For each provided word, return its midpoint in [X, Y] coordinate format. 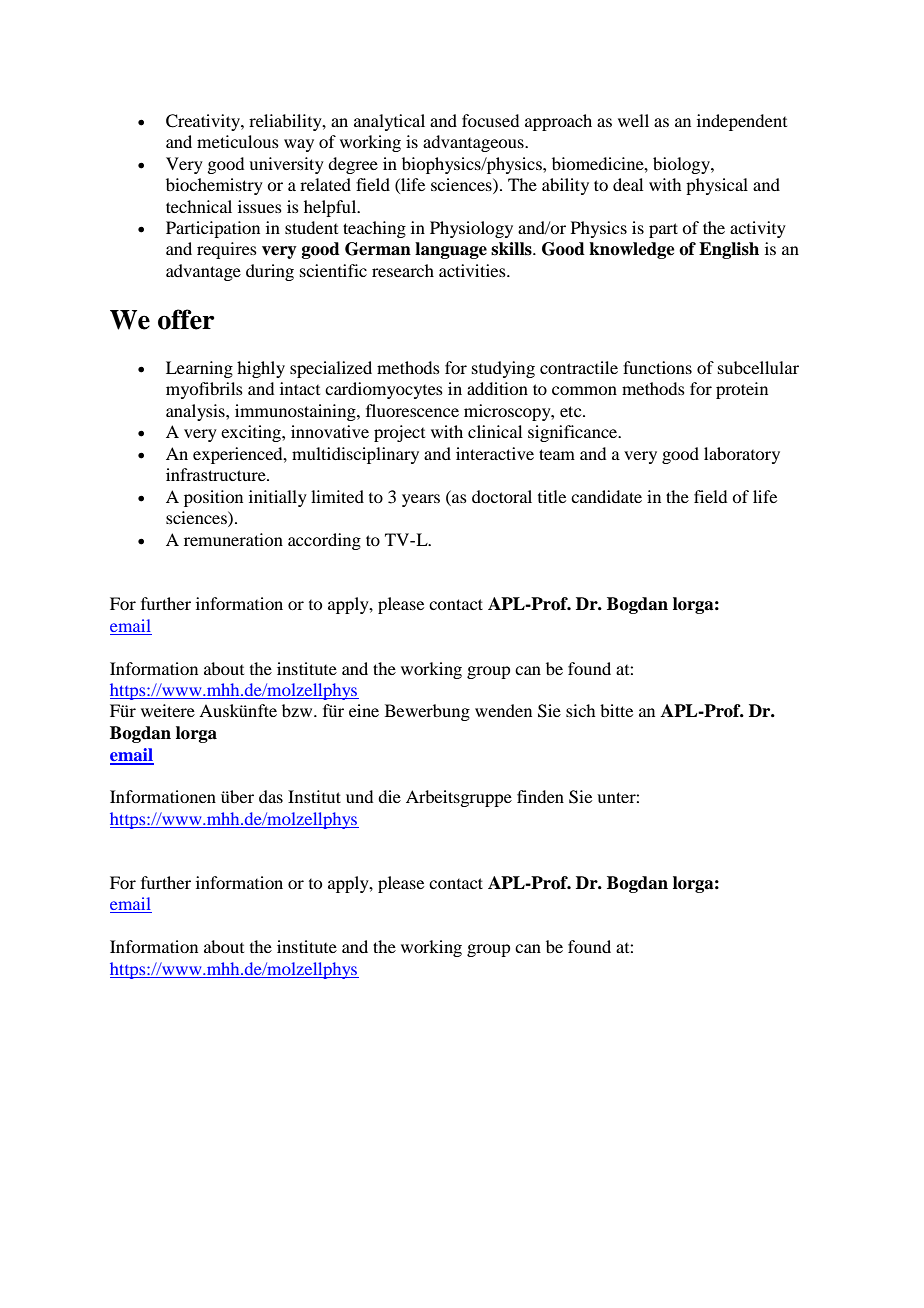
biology [682, 165]
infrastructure [217, 474]
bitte [616, 710]
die [389, 796]
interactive [495, 453]
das [271, 796]
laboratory [742, 455]
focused [490, 120]
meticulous [238, 141]
